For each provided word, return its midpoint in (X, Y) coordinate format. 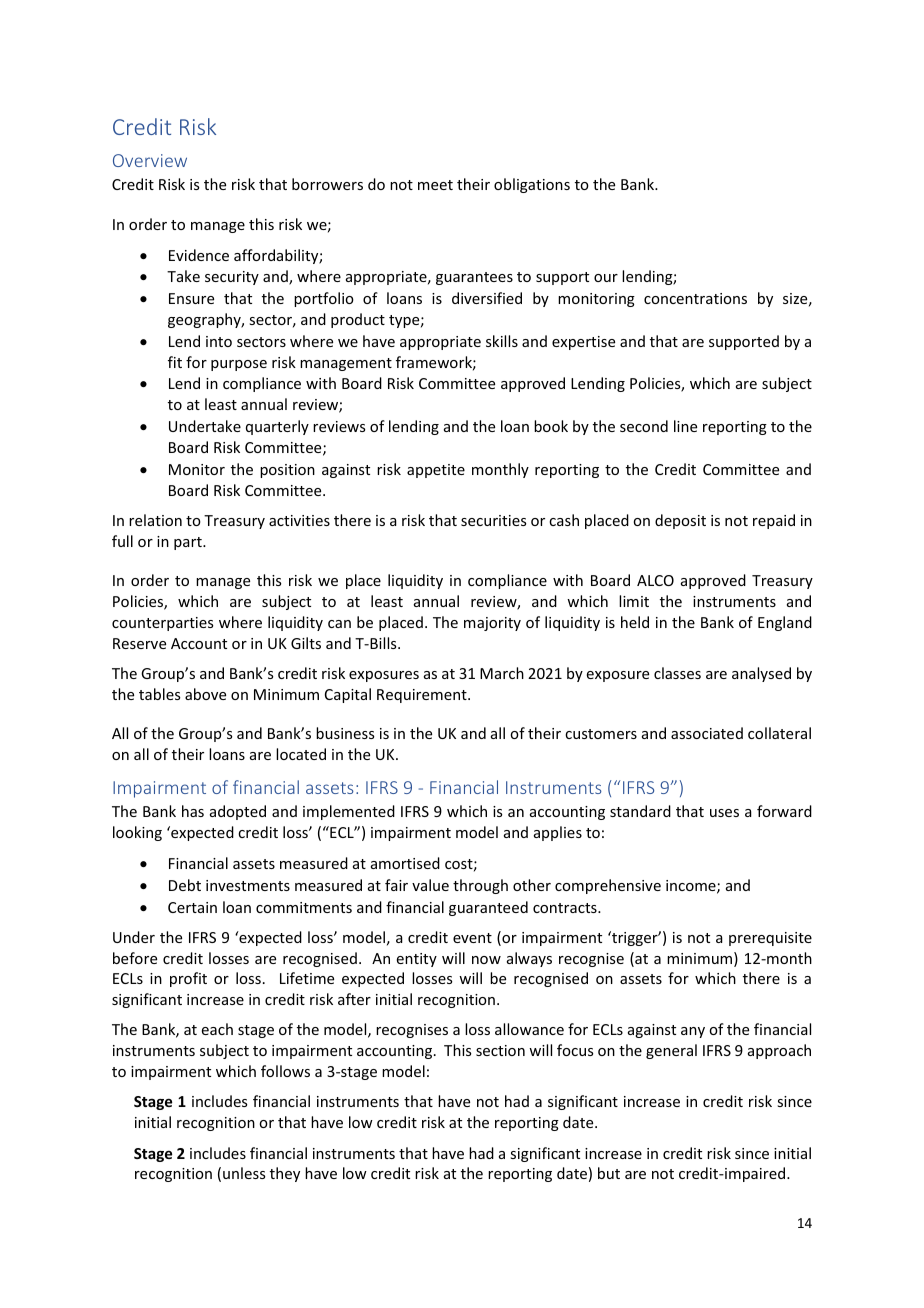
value (430, 885)
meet (435, 185)
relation (155, 520)
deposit (680, 521)
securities (493, 520)
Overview (150, 160)
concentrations (695, 298)
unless (244, 1173)
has (193, 811)
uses (724, 813)
